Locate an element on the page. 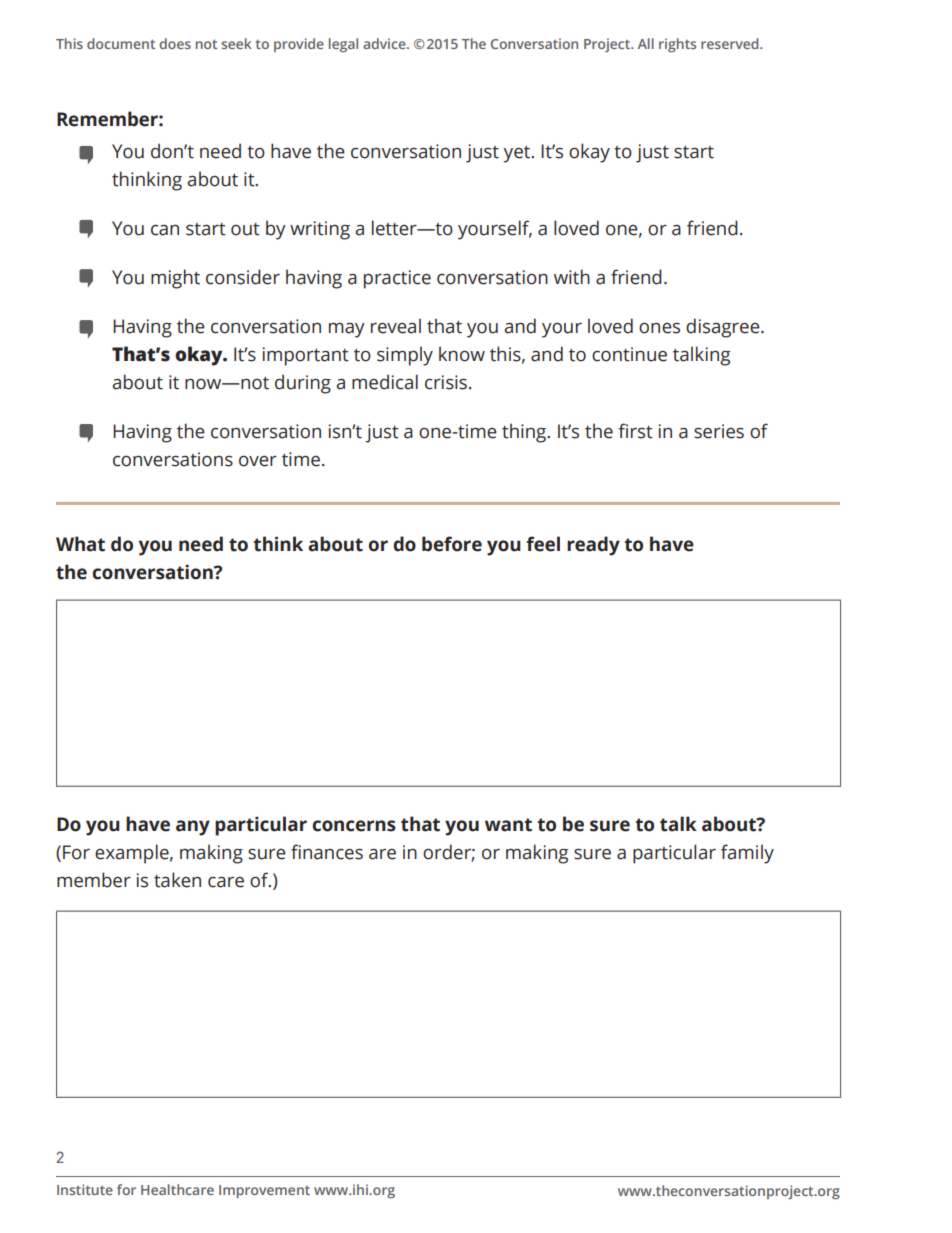 The image size is (952, 1233). What is located at coordinates (80, 544).
